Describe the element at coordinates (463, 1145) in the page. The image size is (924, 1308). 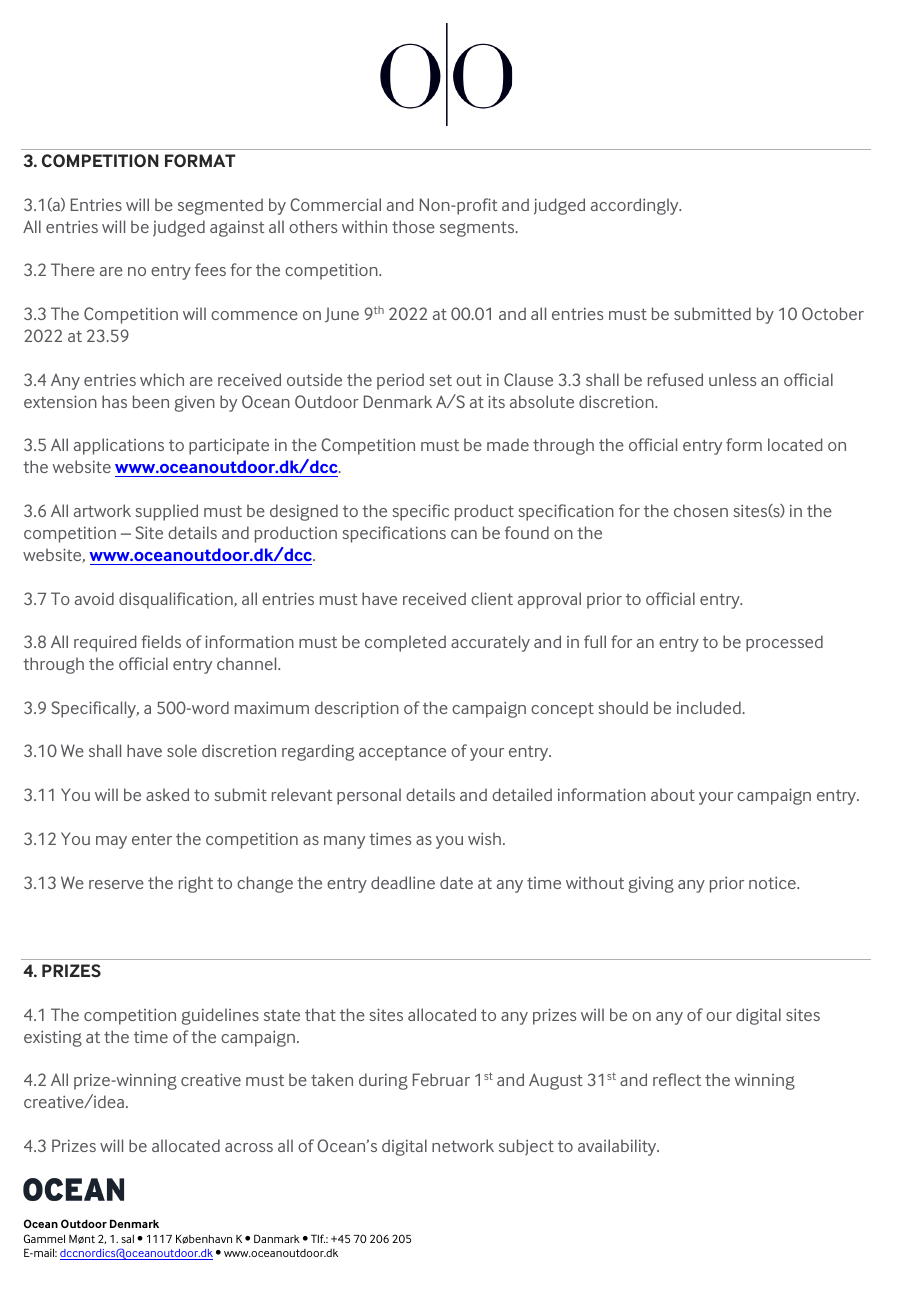
I see `network` at that location.
